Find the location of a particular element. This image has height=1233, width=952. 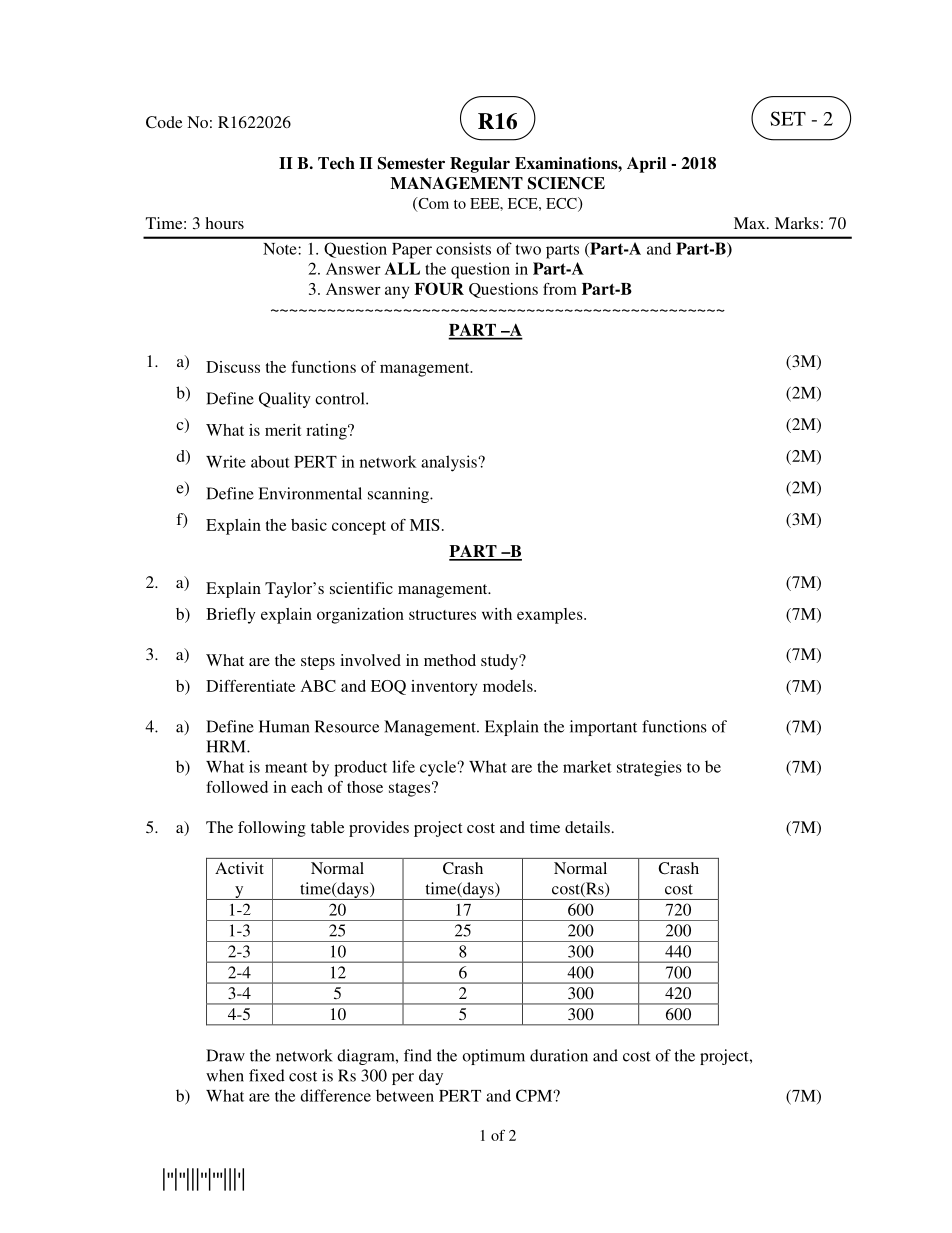

when is located at coordinates (225, 1075).
